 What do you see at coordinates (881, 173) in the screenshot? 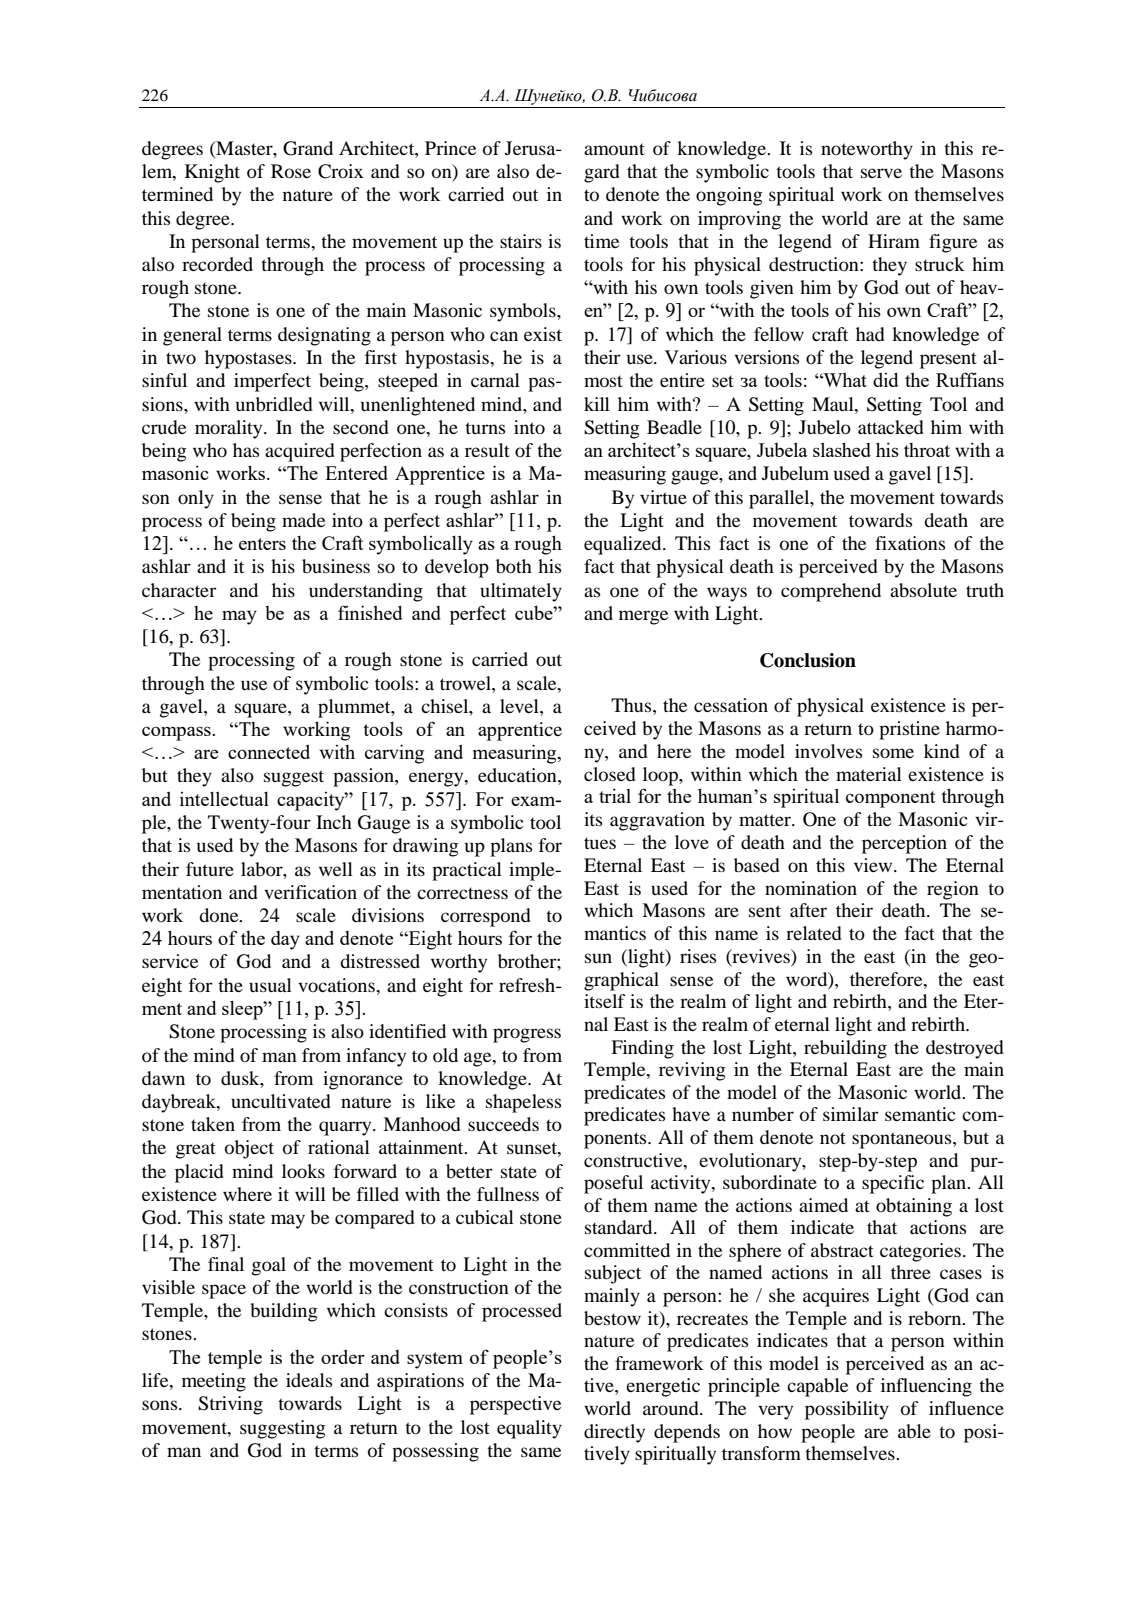
I see `serve` at bounding box center [881, 173].
